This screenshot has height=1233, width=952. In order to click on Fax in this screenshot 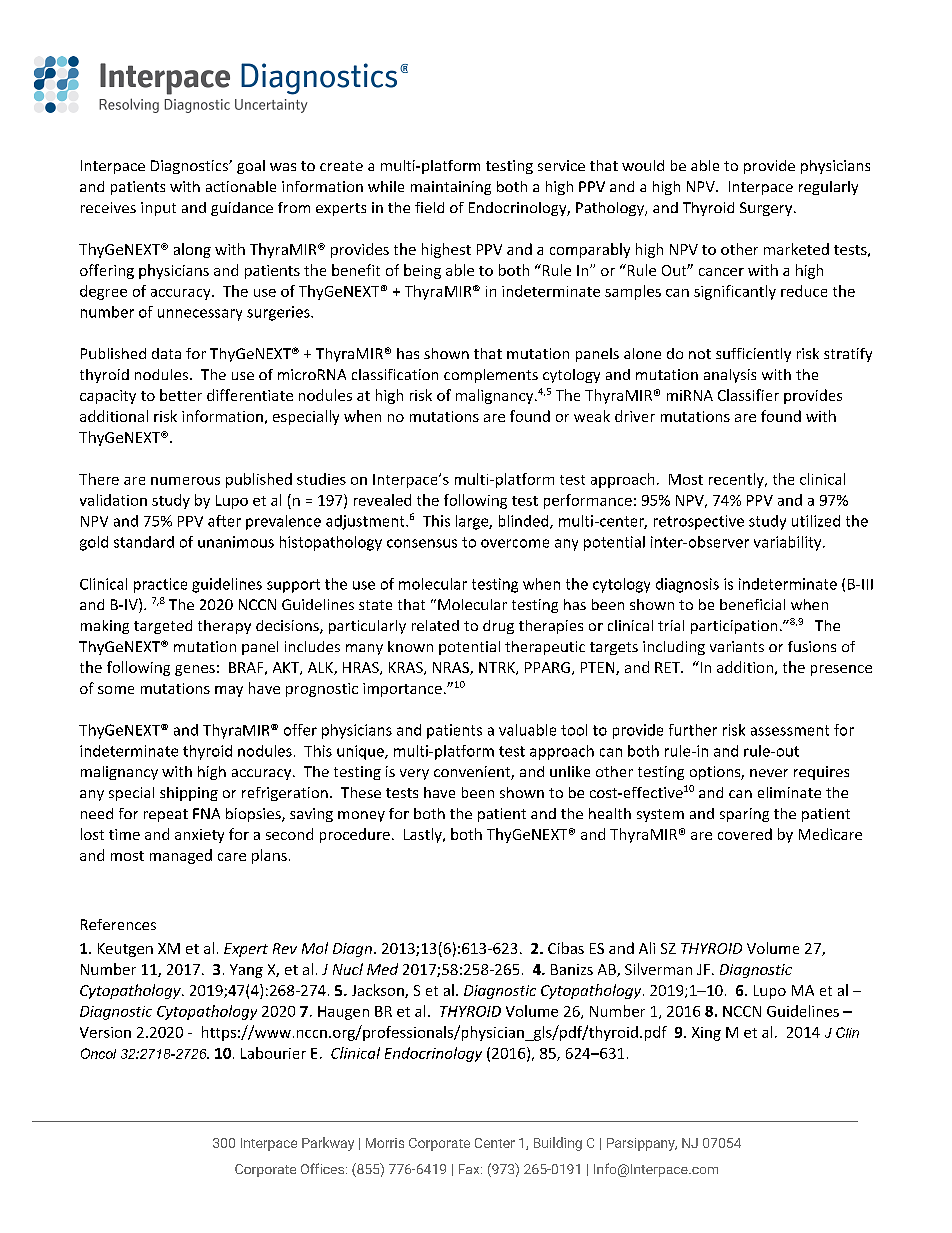, I will do `click(470, 1169)`.
